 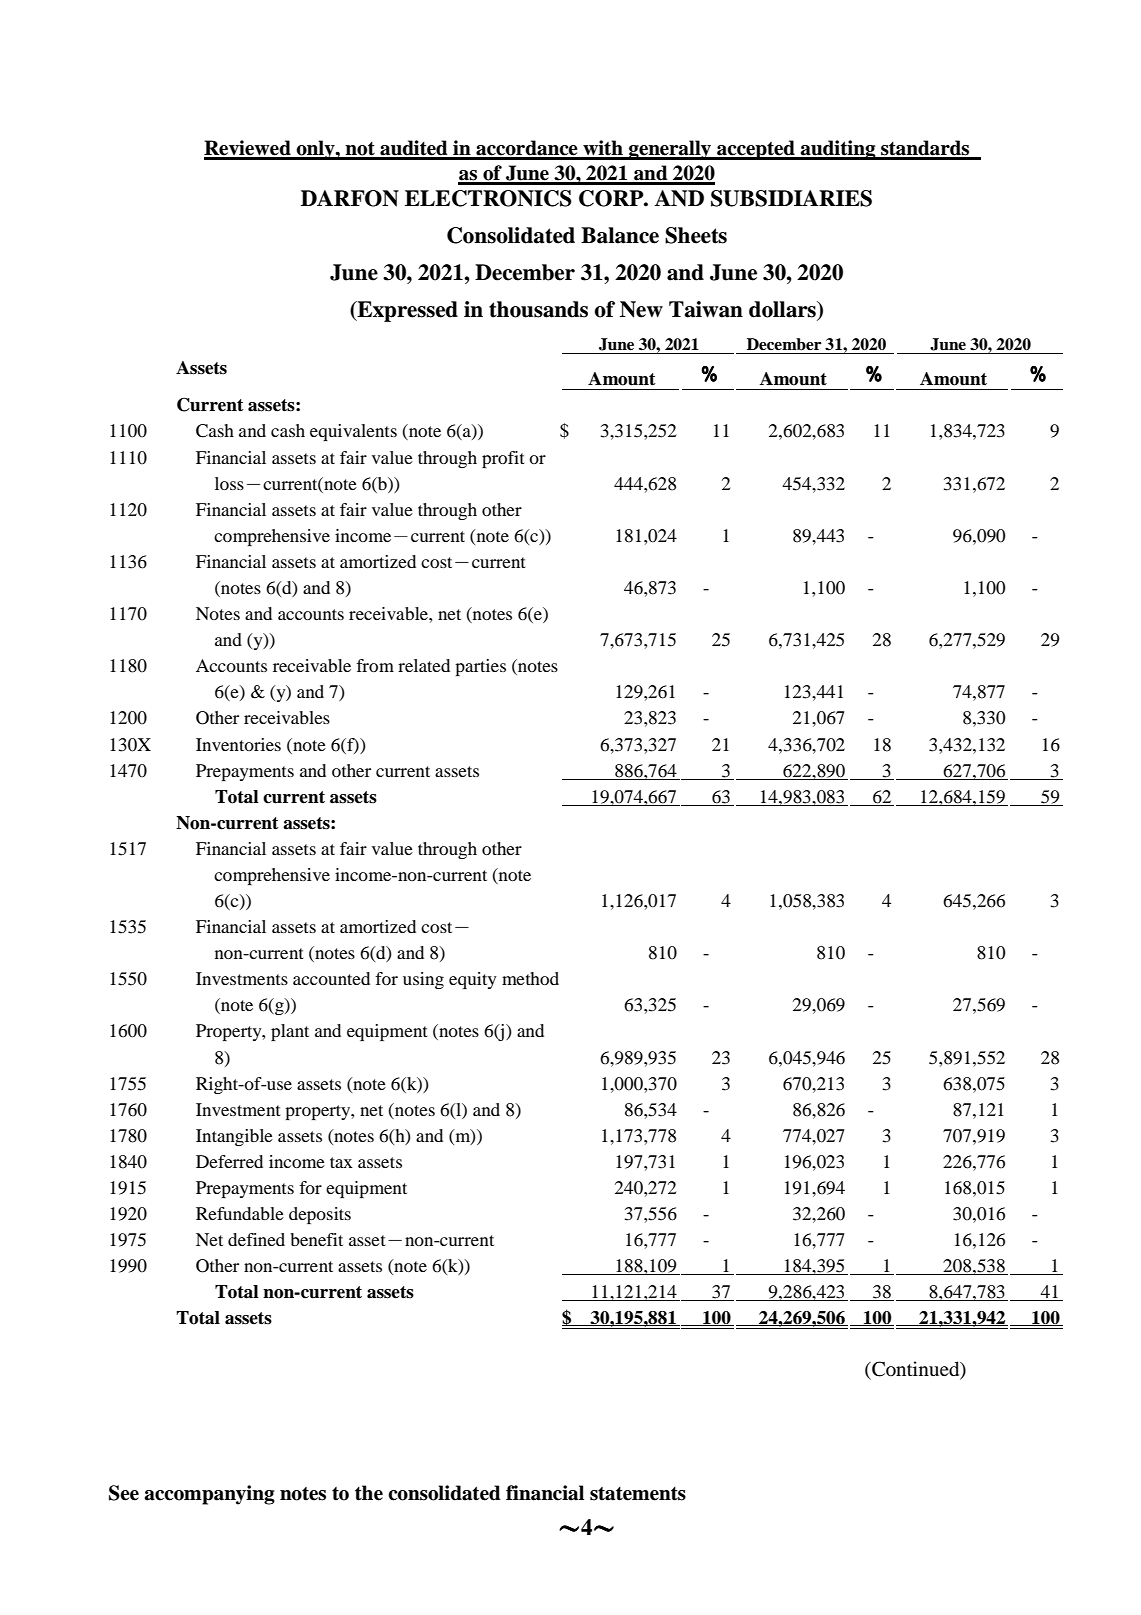 What do you see at coordinates (480, 667) in the image?
I see `parties` at bounding box center [480, 667].
